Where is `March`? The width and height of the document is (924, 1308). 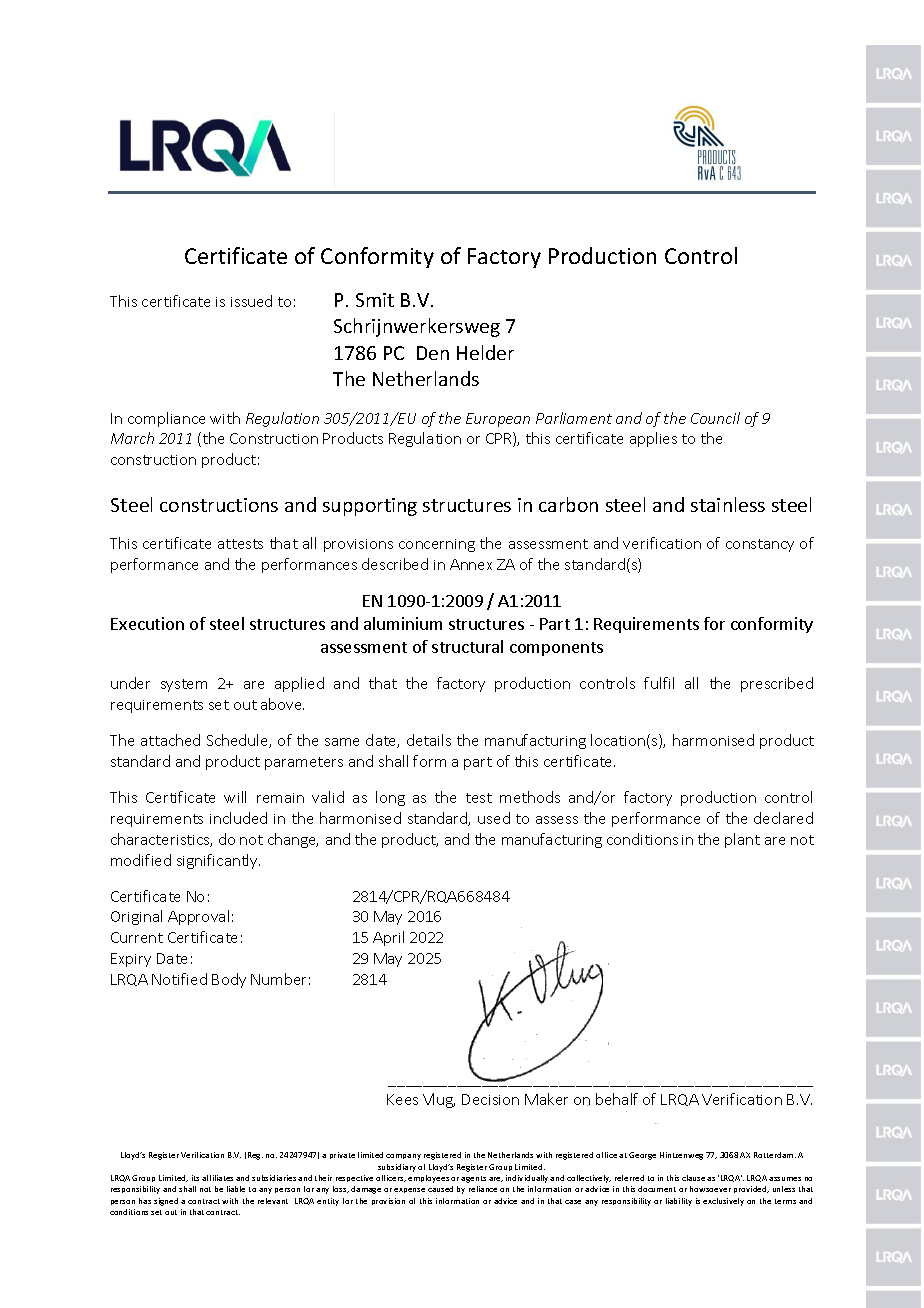 March is located at coordinates (132, 438).
